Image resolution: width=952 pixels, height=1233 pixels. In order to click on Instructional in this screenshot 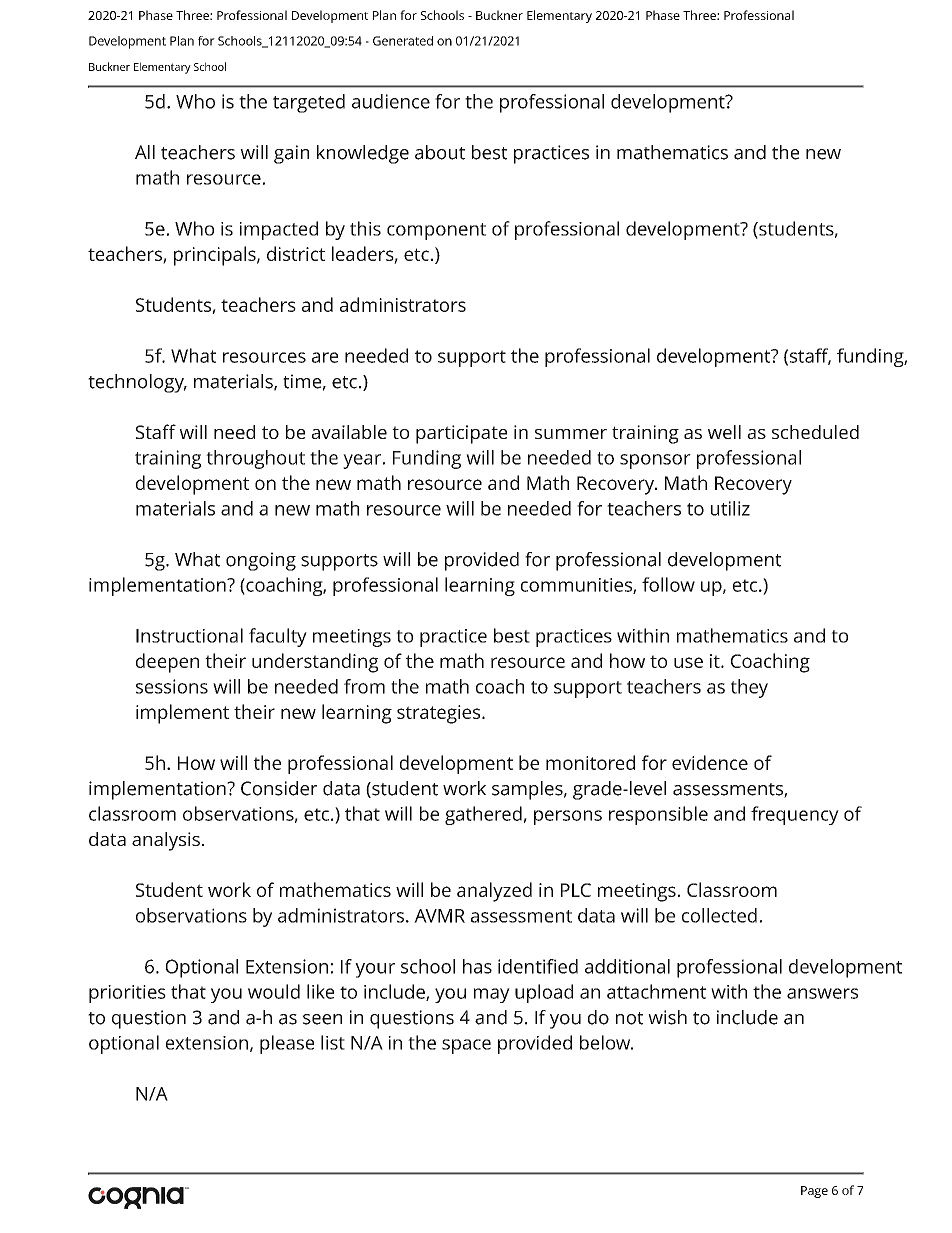, I will do `click(189, 635)`.
